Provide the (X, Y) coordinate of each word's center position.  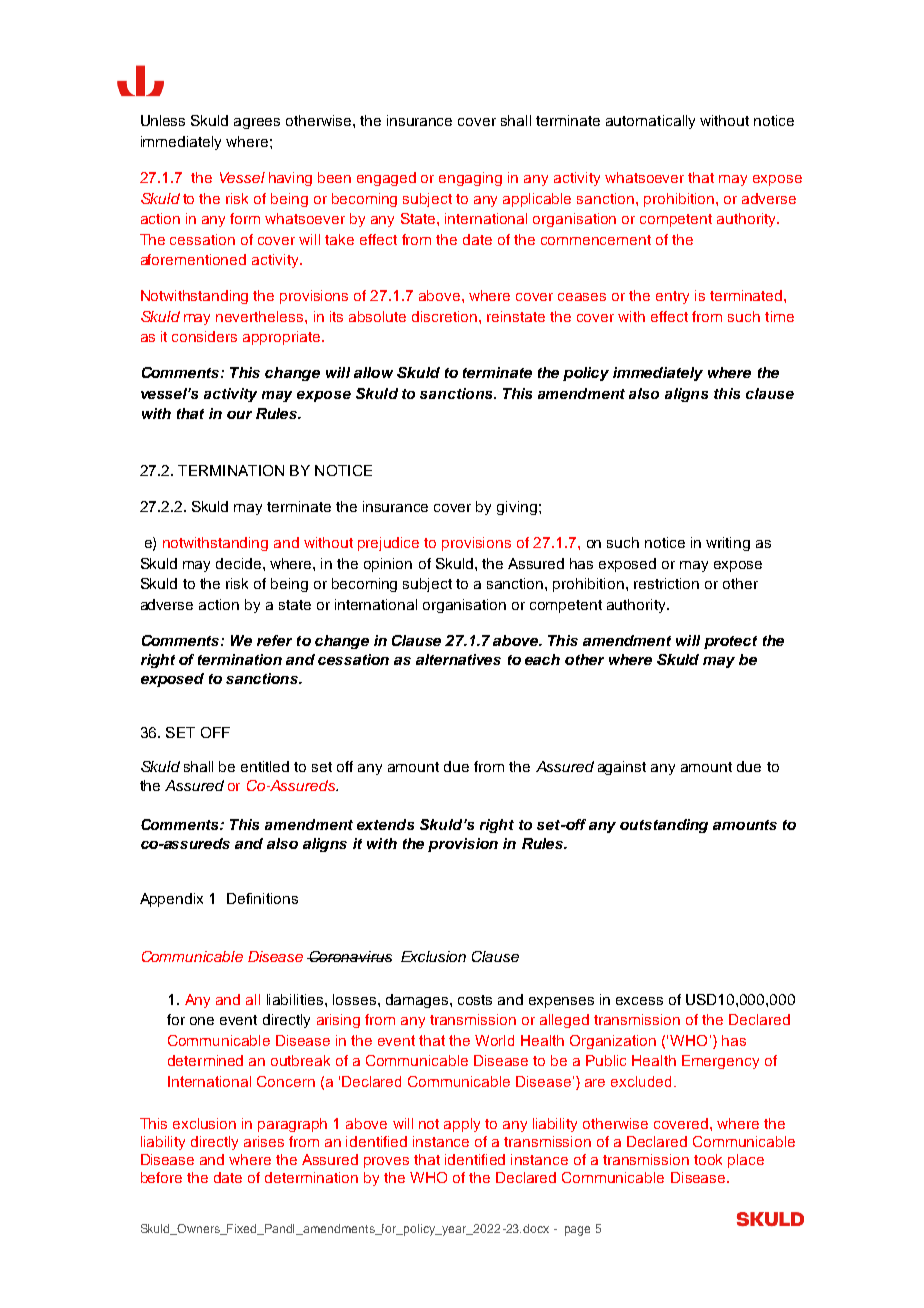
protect (730, 642)
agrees (257, 123)
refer (274, 640)
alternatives (458, 659)
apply (462, 1125)
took (708, 1159)
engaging (470, 179)
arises (264, 1141)
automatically (650, 122)
